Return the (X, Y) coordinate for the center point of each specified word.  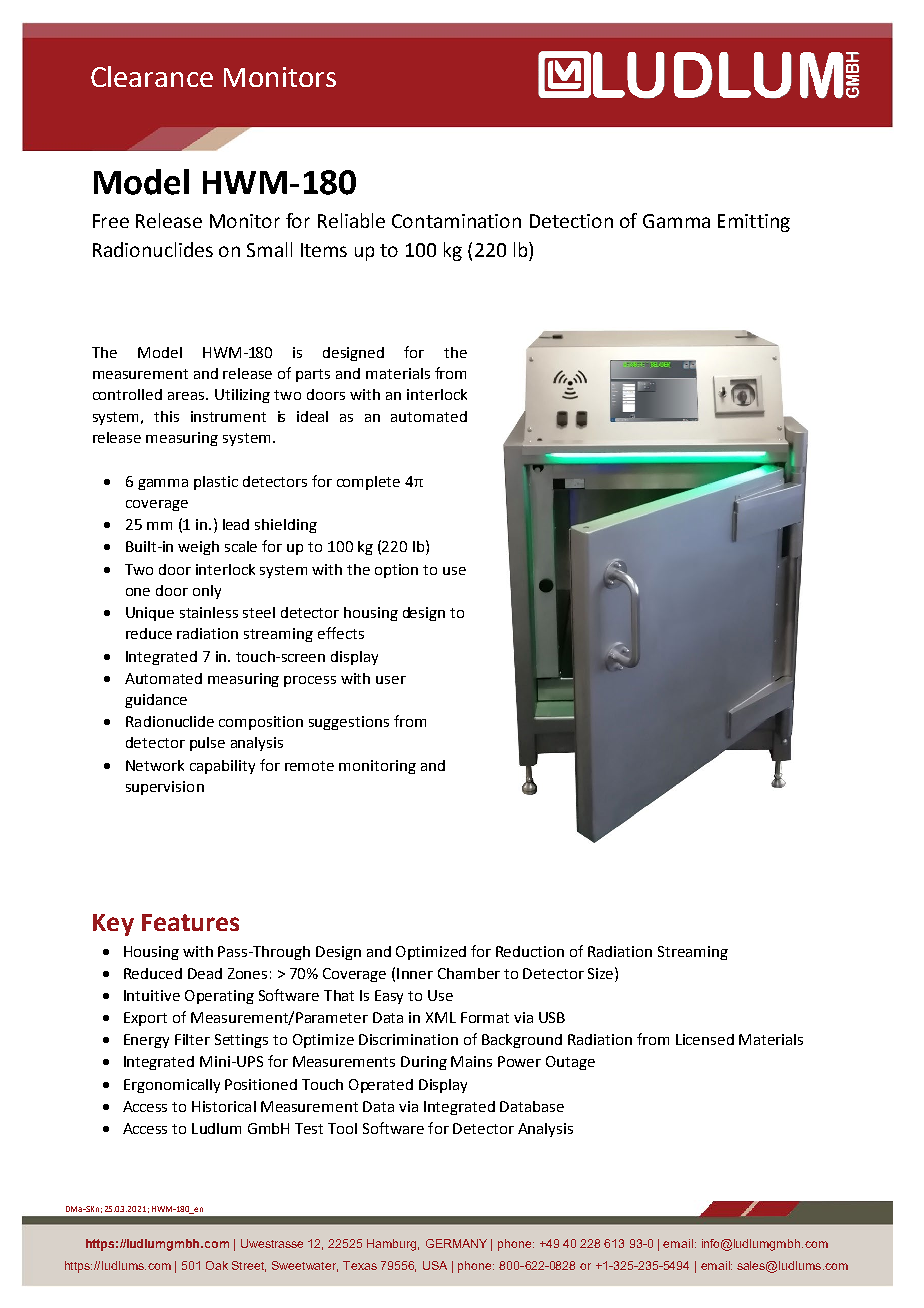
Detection (571, 221)
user (391, 680)
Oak (217, 1265)
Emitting (754, 223)
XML (441, 1017)
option (396, 571)
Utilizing (242, 396)
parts (313, 375)
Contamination (456, 221)
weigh (198, 548)
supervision (165, 788)
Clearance (152, 76)
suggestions (349, 723)
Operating (219, 997)
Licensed (705, 1039)
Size (602, 973)
